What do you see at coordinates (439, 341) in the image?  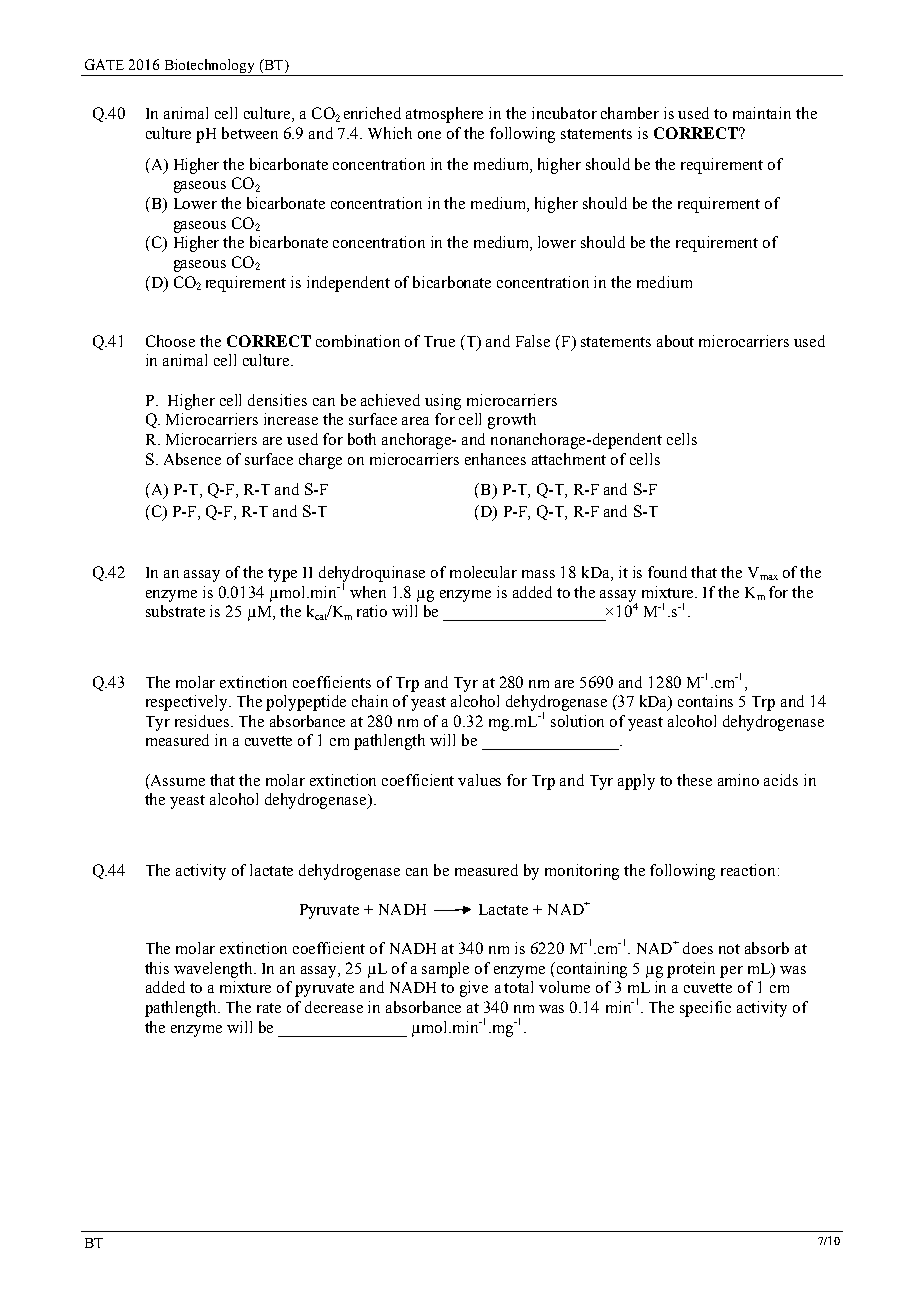 I see `True` at bounding box center [439, 341].
